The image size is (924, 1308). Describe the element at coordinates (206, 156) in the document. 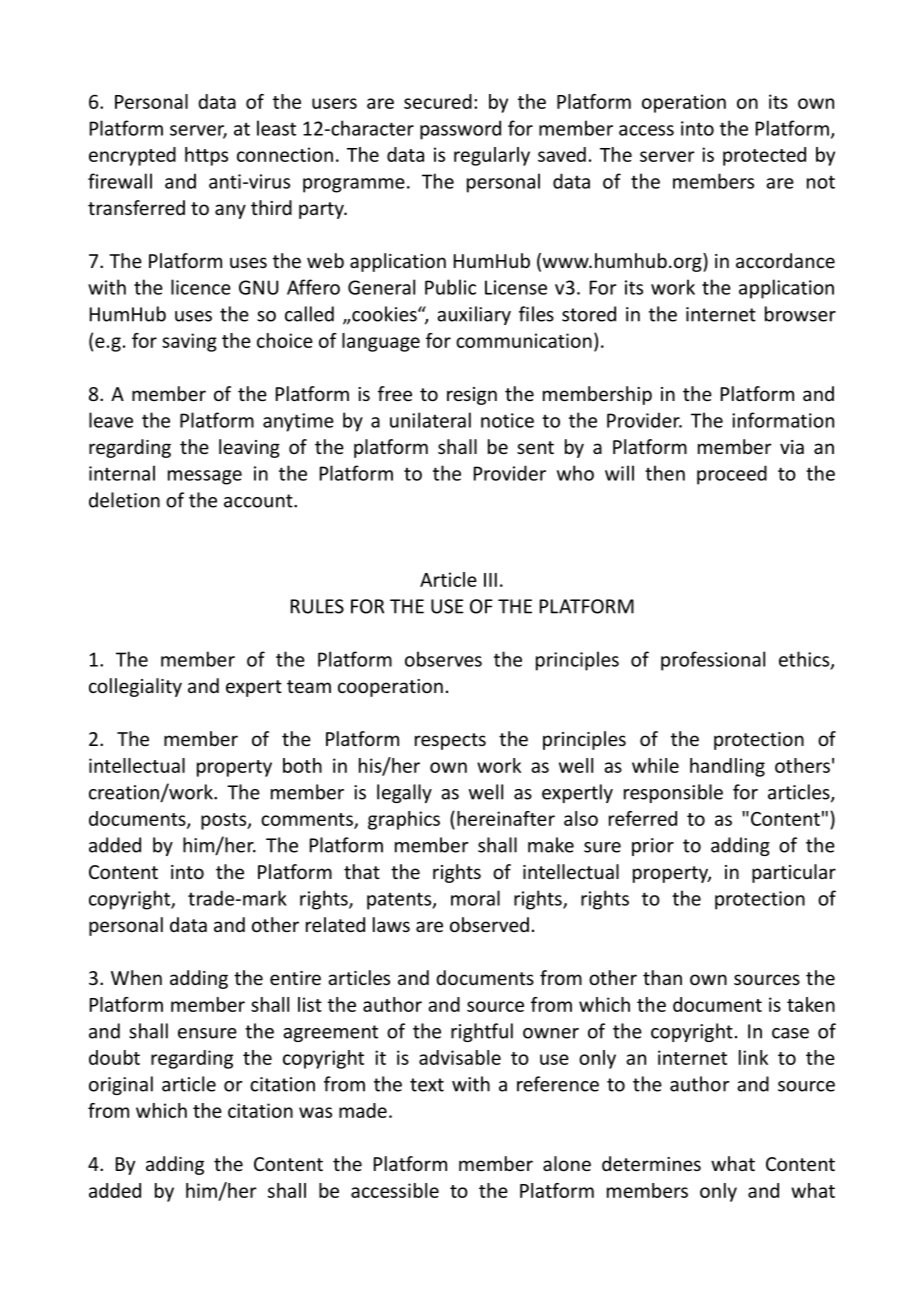

I see `https` at that location.
